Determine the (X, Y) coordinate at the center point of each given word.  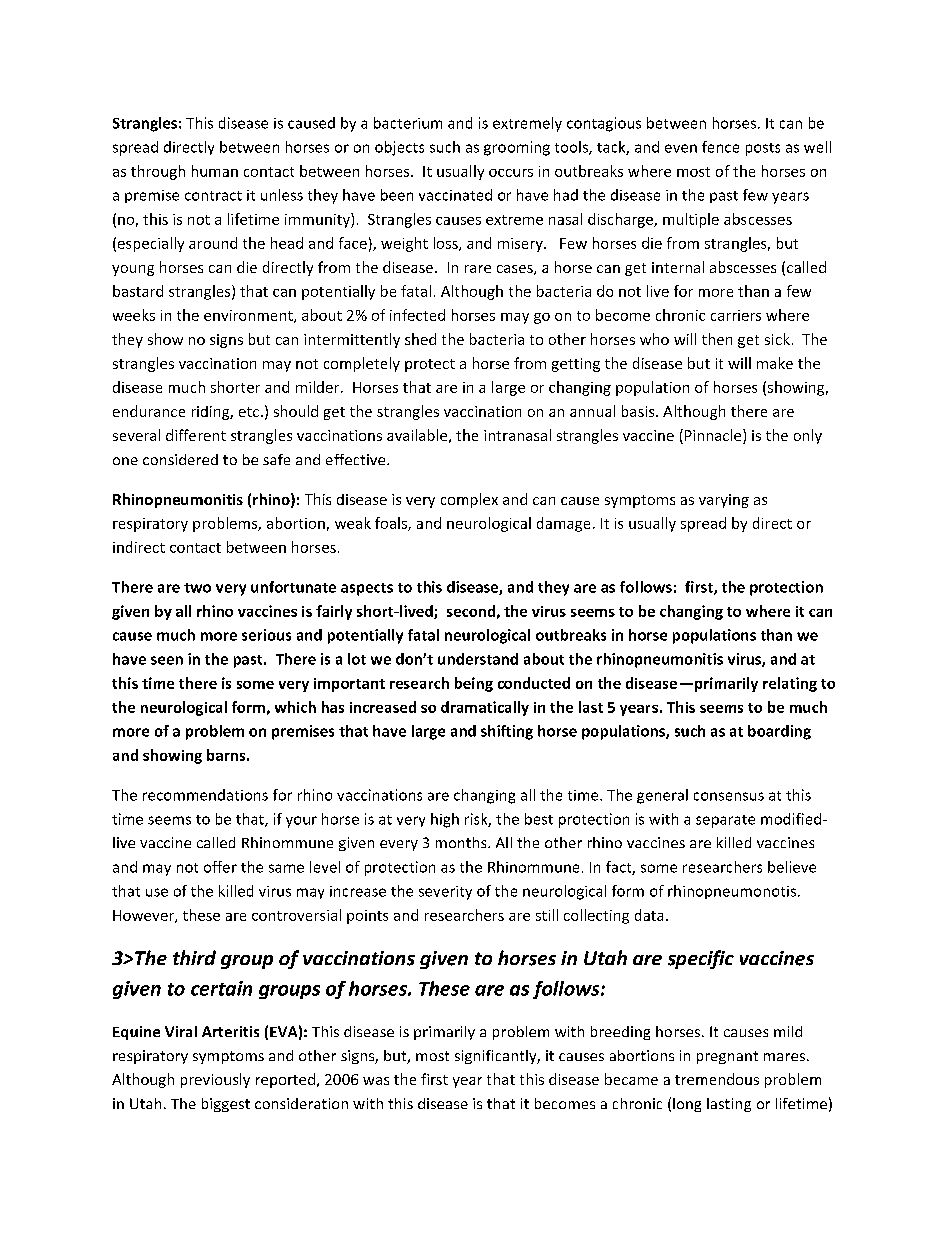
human (215, 171)
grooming (517, 148)
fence (720, 147)
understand (478, 659)
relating (790, 684)
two (197, 588)
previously (215, 1080)
